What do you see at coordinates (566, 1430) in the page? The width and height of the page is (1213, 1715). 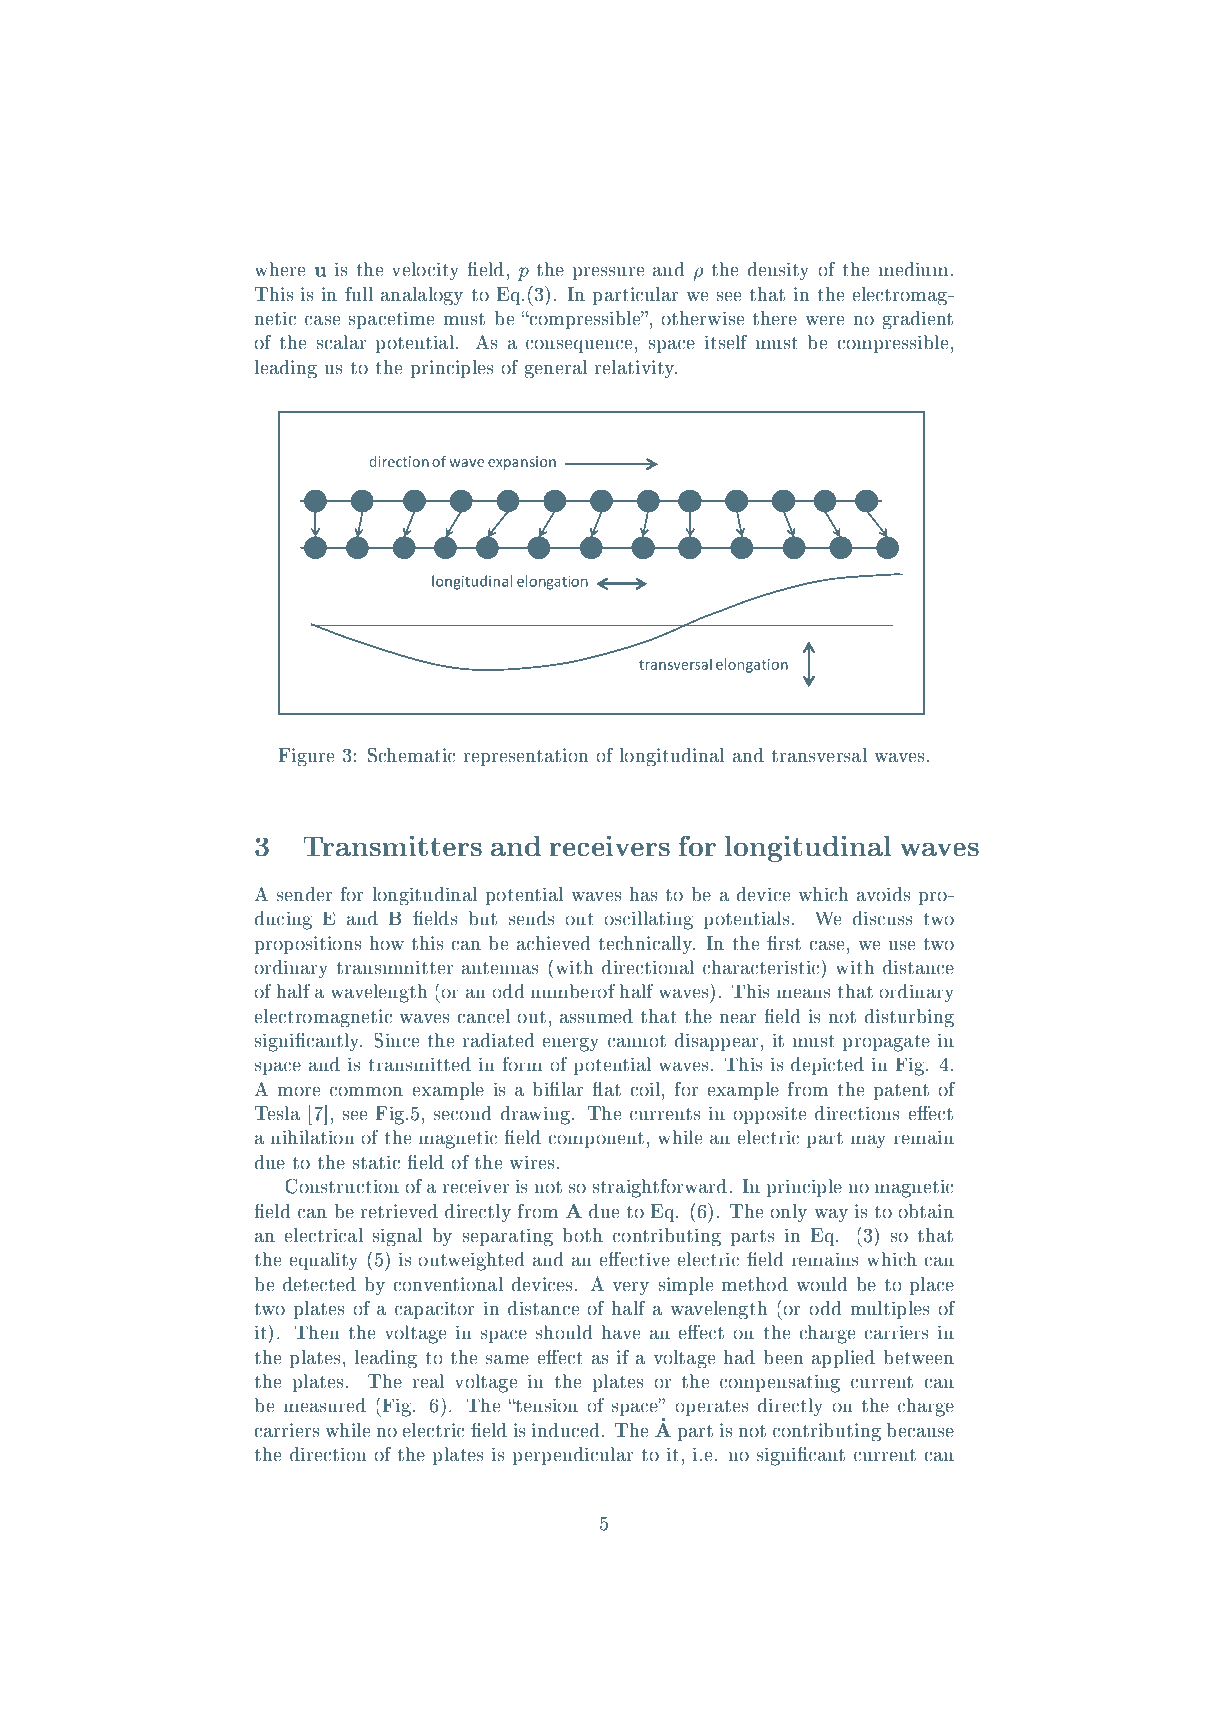 I see `induced` at bounding box center [566, 1430].
